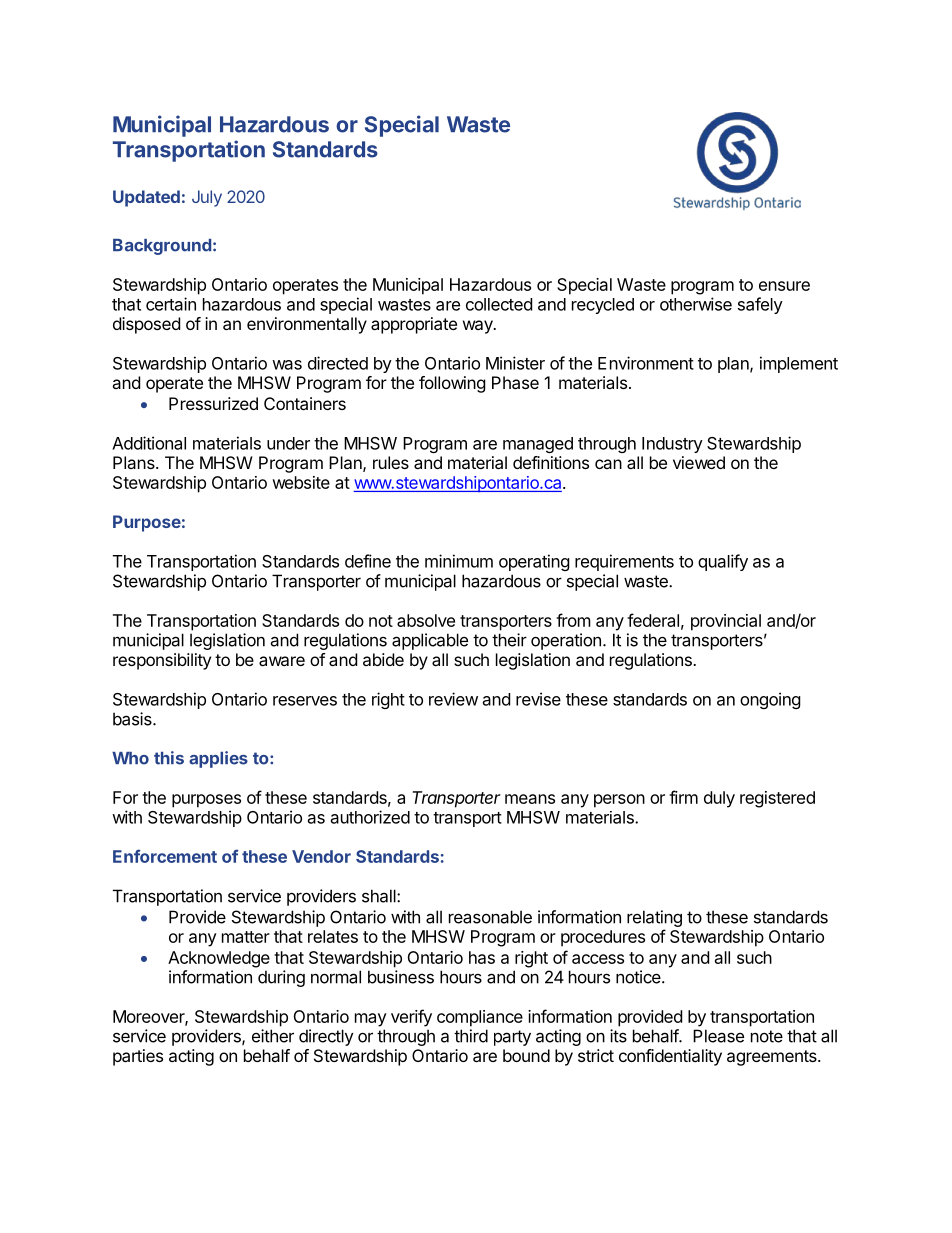  Describe the element at coordinates (490, 917) in the screenshot. I see `reasonable` at that location.
